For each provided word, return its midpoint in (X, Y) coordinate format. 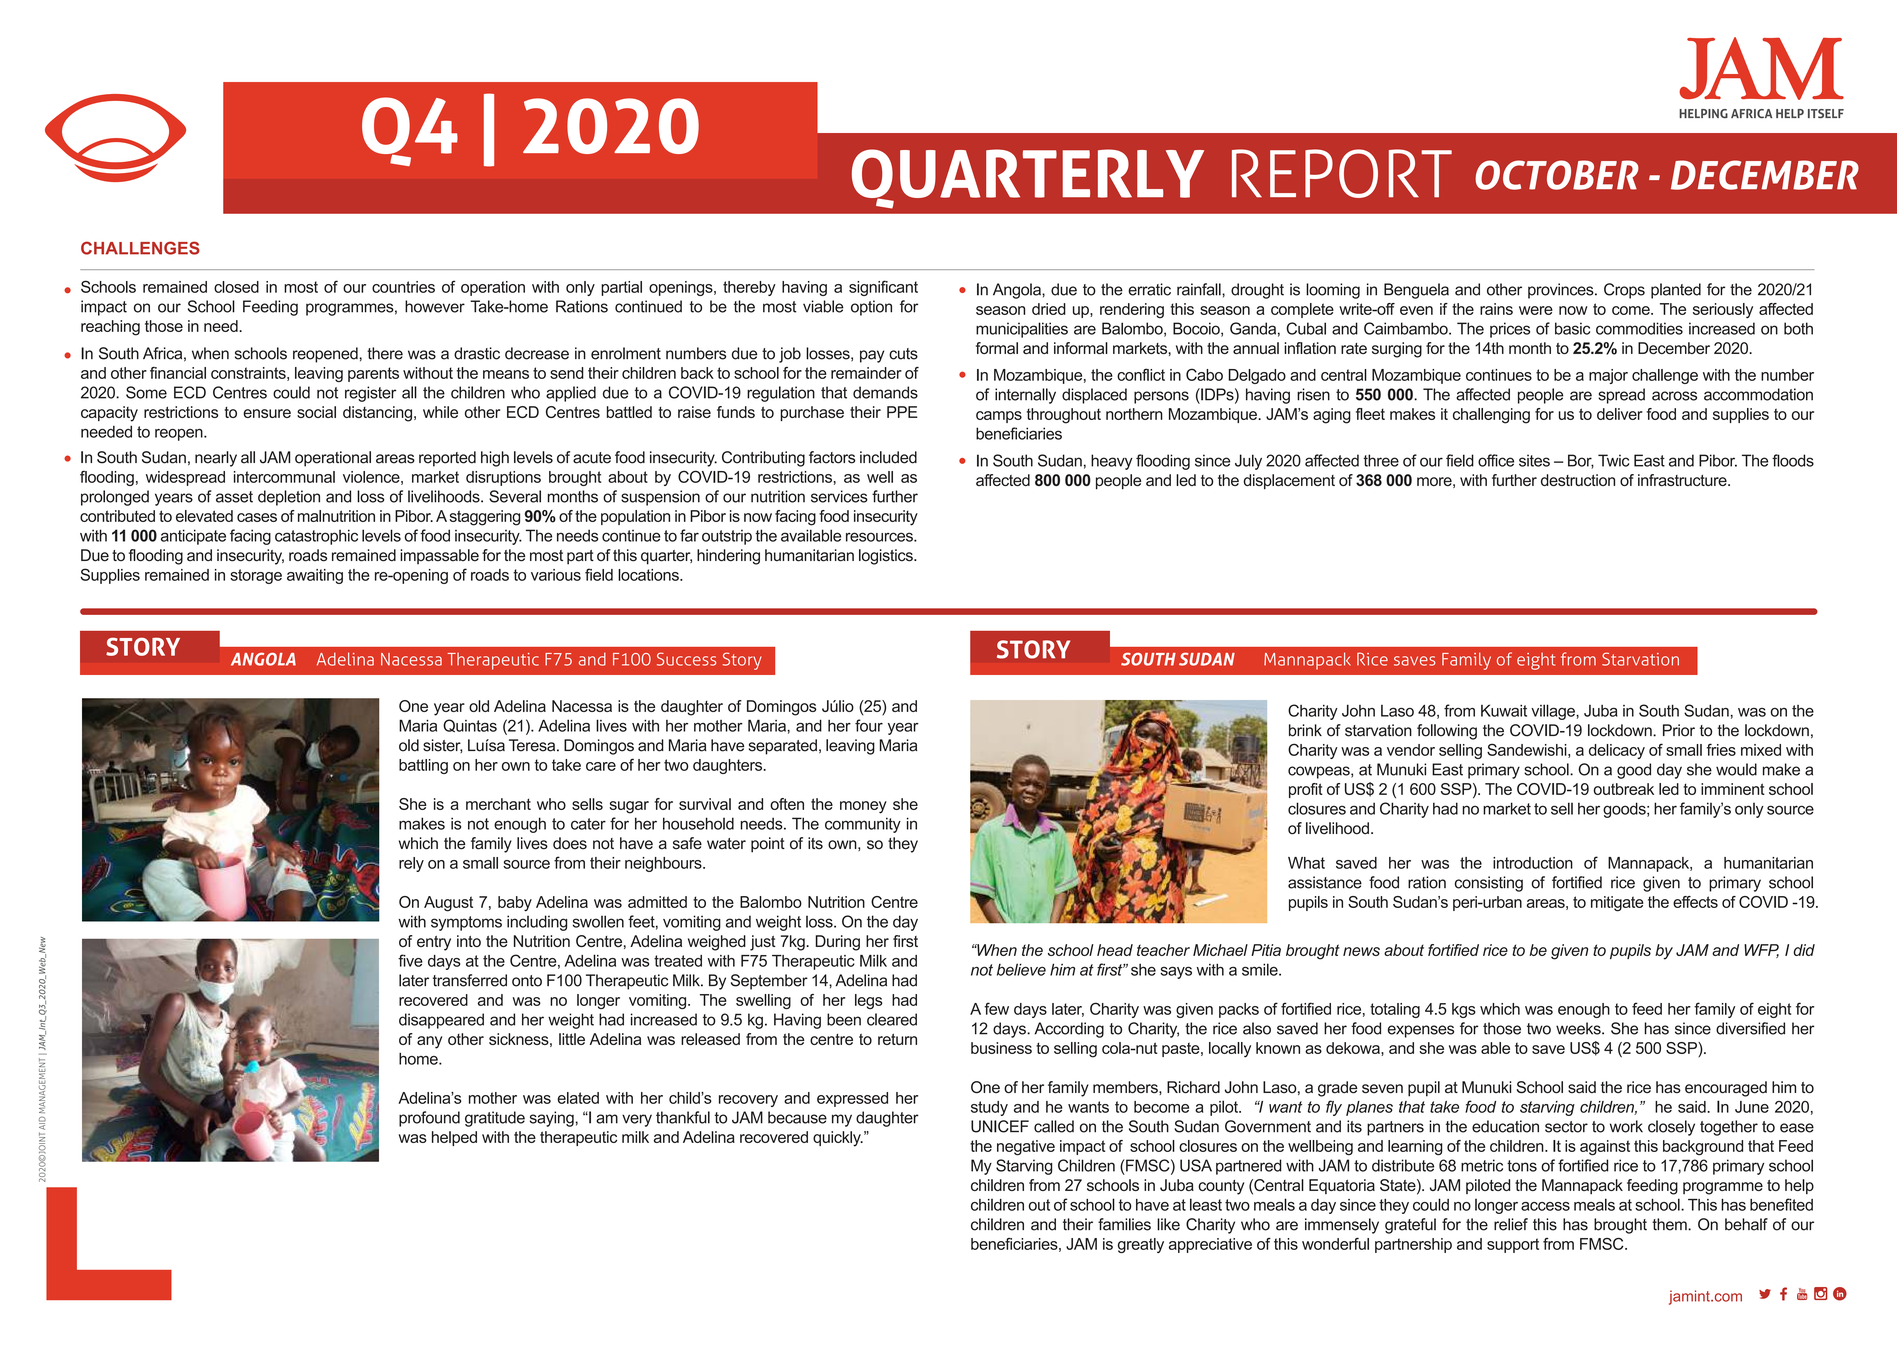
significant (883, 288)
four (869, 725)
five (410, 960)
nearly (216, 459)
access (1545, 1206)
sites (1534, 460)
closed (236, 287)
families (1124, 1224)
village (1554, 712)
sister (442, 746)
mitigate (1617, 904)
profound (429, 1119)
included (888, 457)
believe (1021, 969)
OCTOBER (1557, 175)
